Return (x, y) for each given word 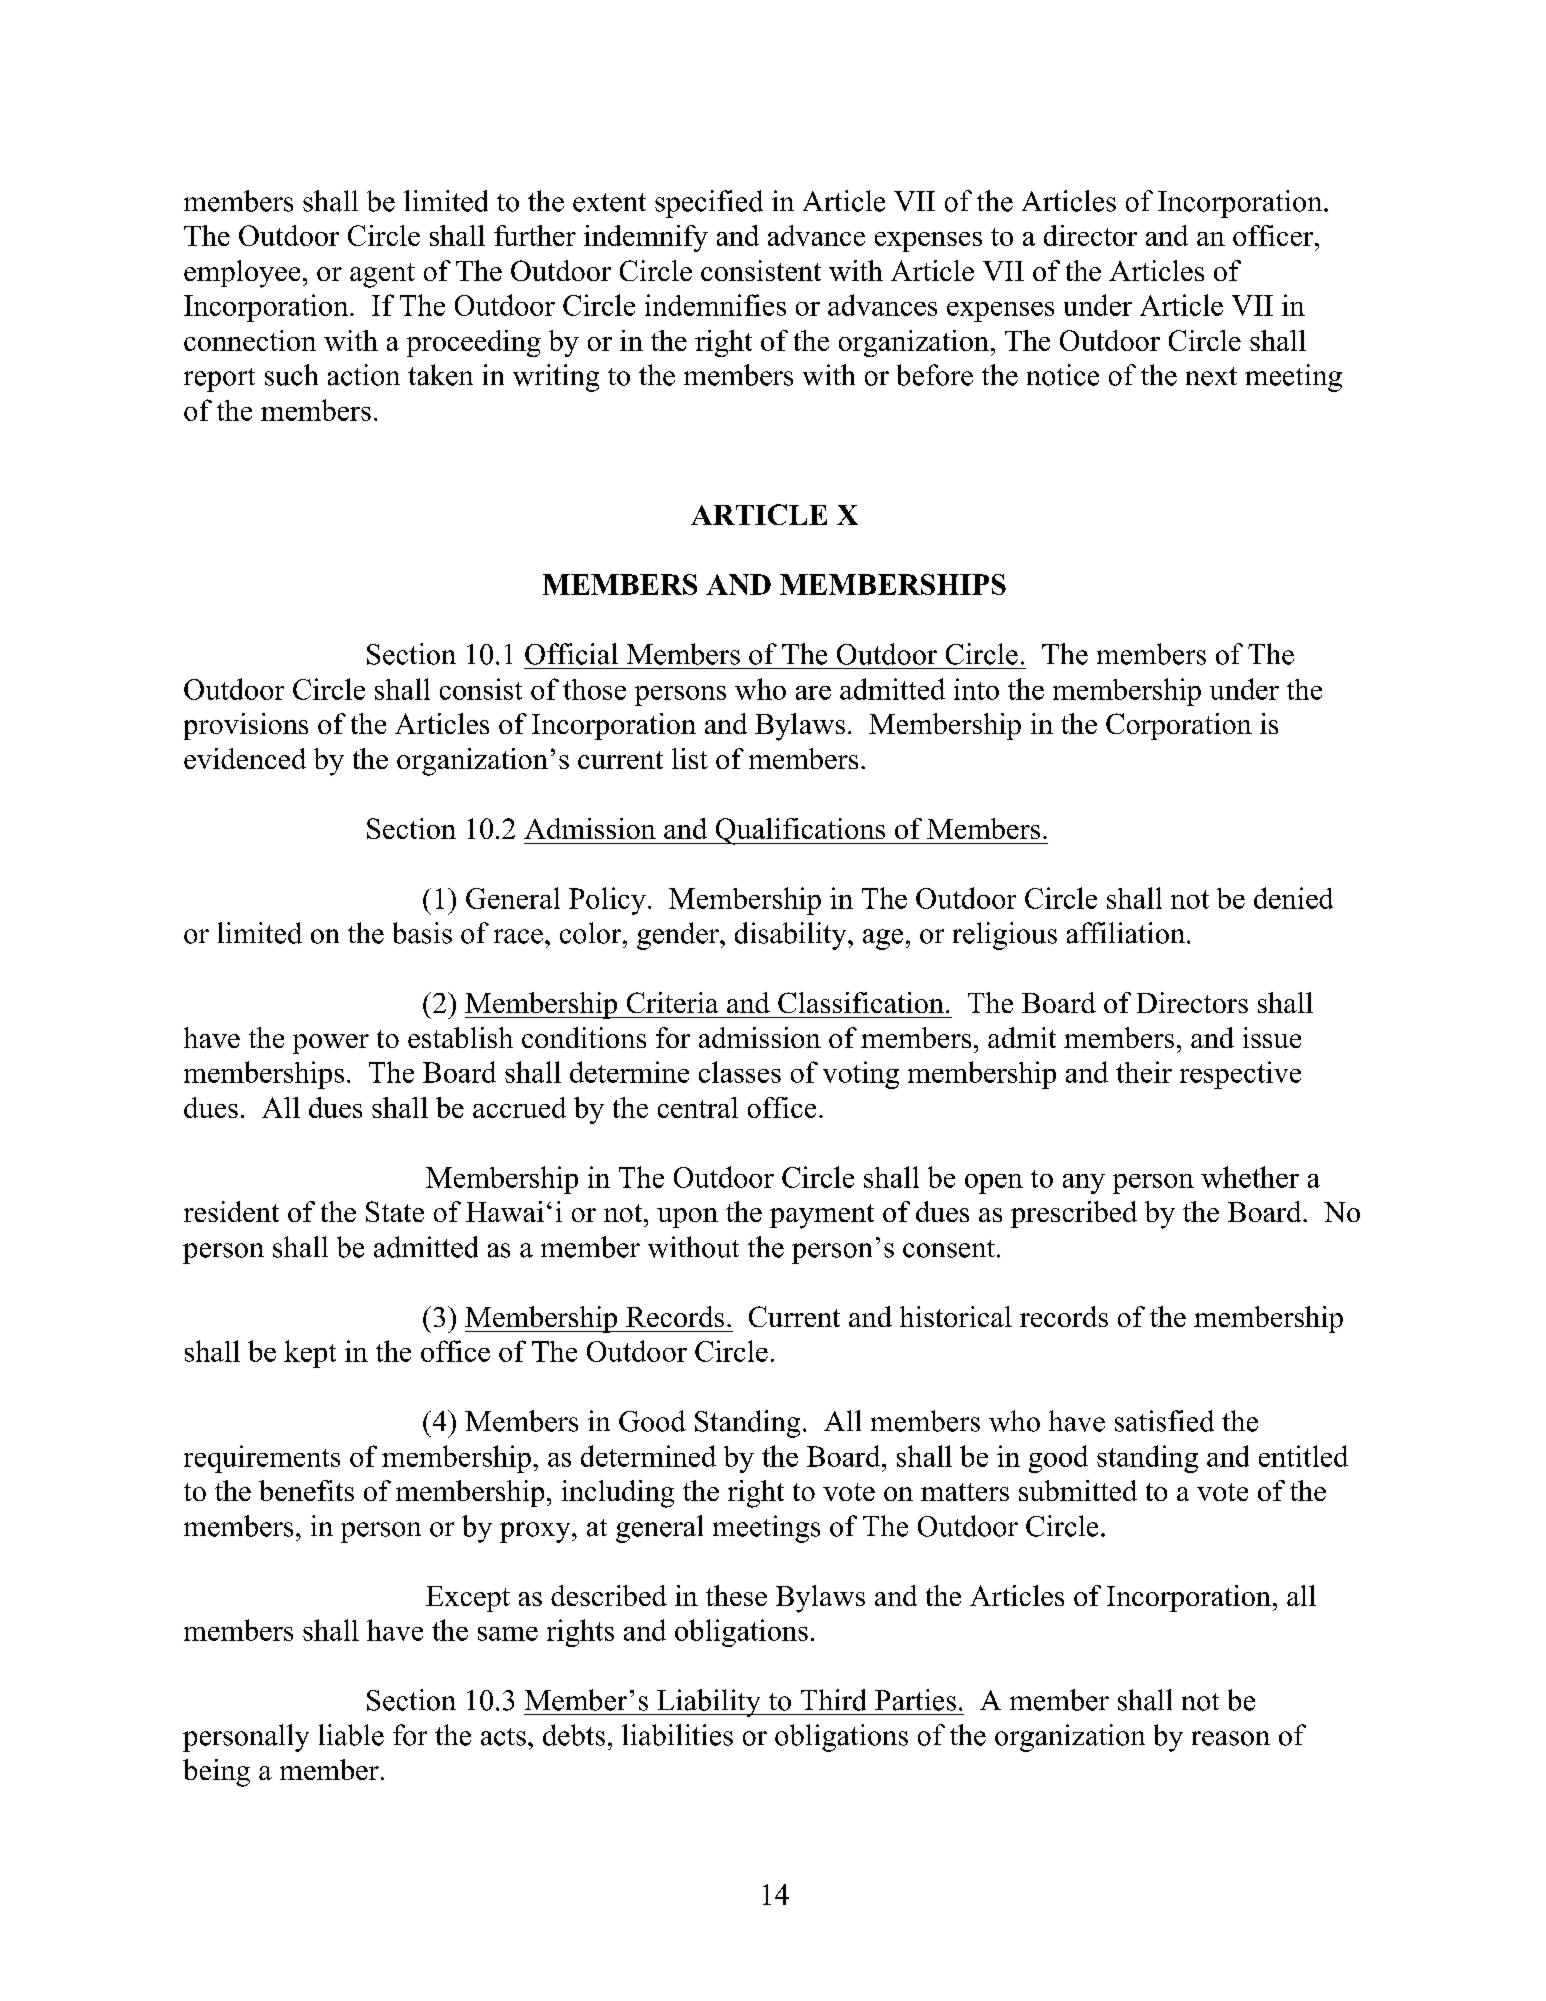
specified (709, 204)
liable (351, 1735)
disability (792, 936)
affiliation (1126, 933)
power (331, 1044)
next (1211, 376)
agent (382, 275)
